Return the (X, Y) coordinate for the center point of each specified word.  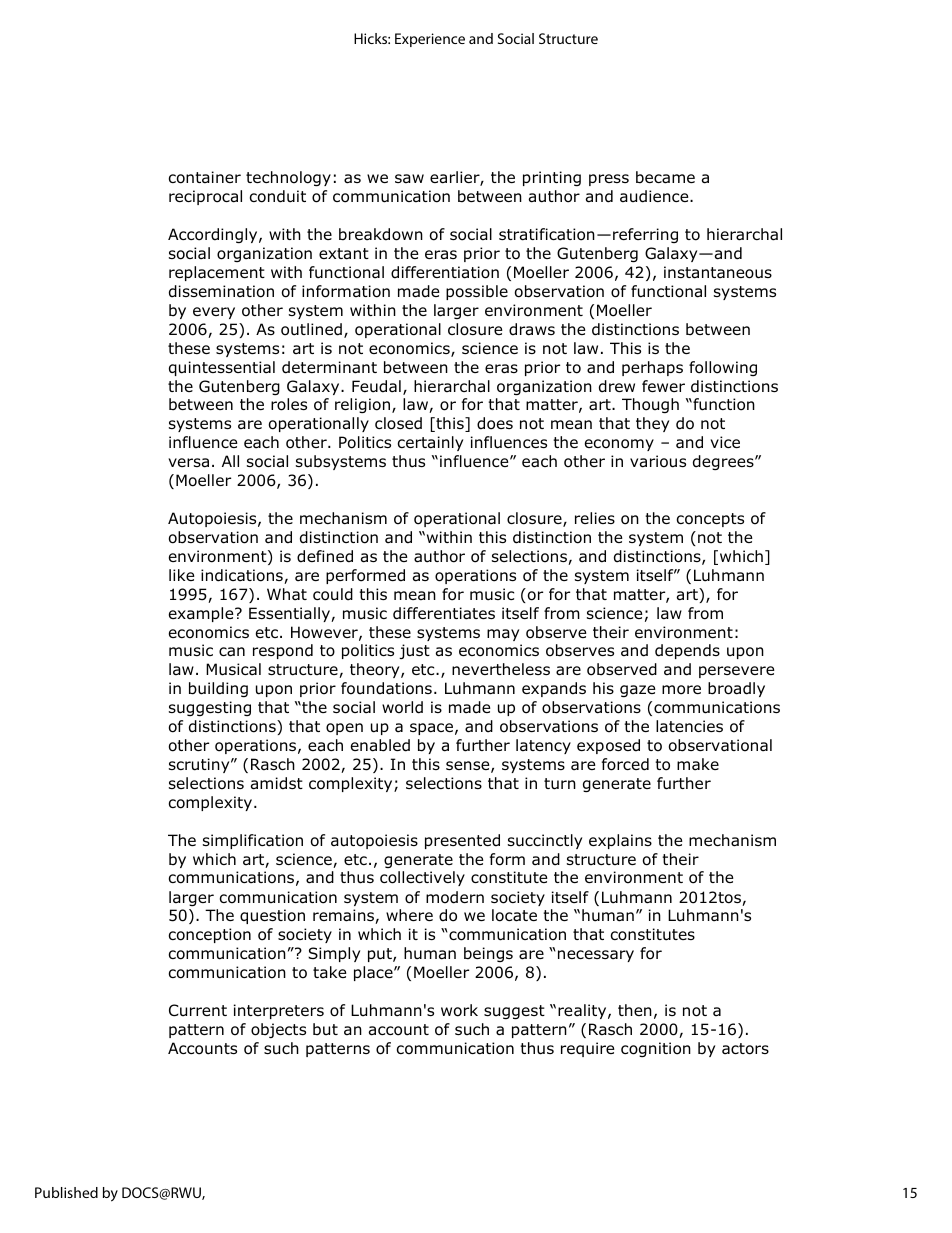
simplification (253, 841)
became (665, 177)
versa (188, 463)
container (205, 177)
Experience (430, 40)
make (698, 764)
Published (66, 1192)
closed (398, 423)
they (652, 424)
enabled (380, 745)
